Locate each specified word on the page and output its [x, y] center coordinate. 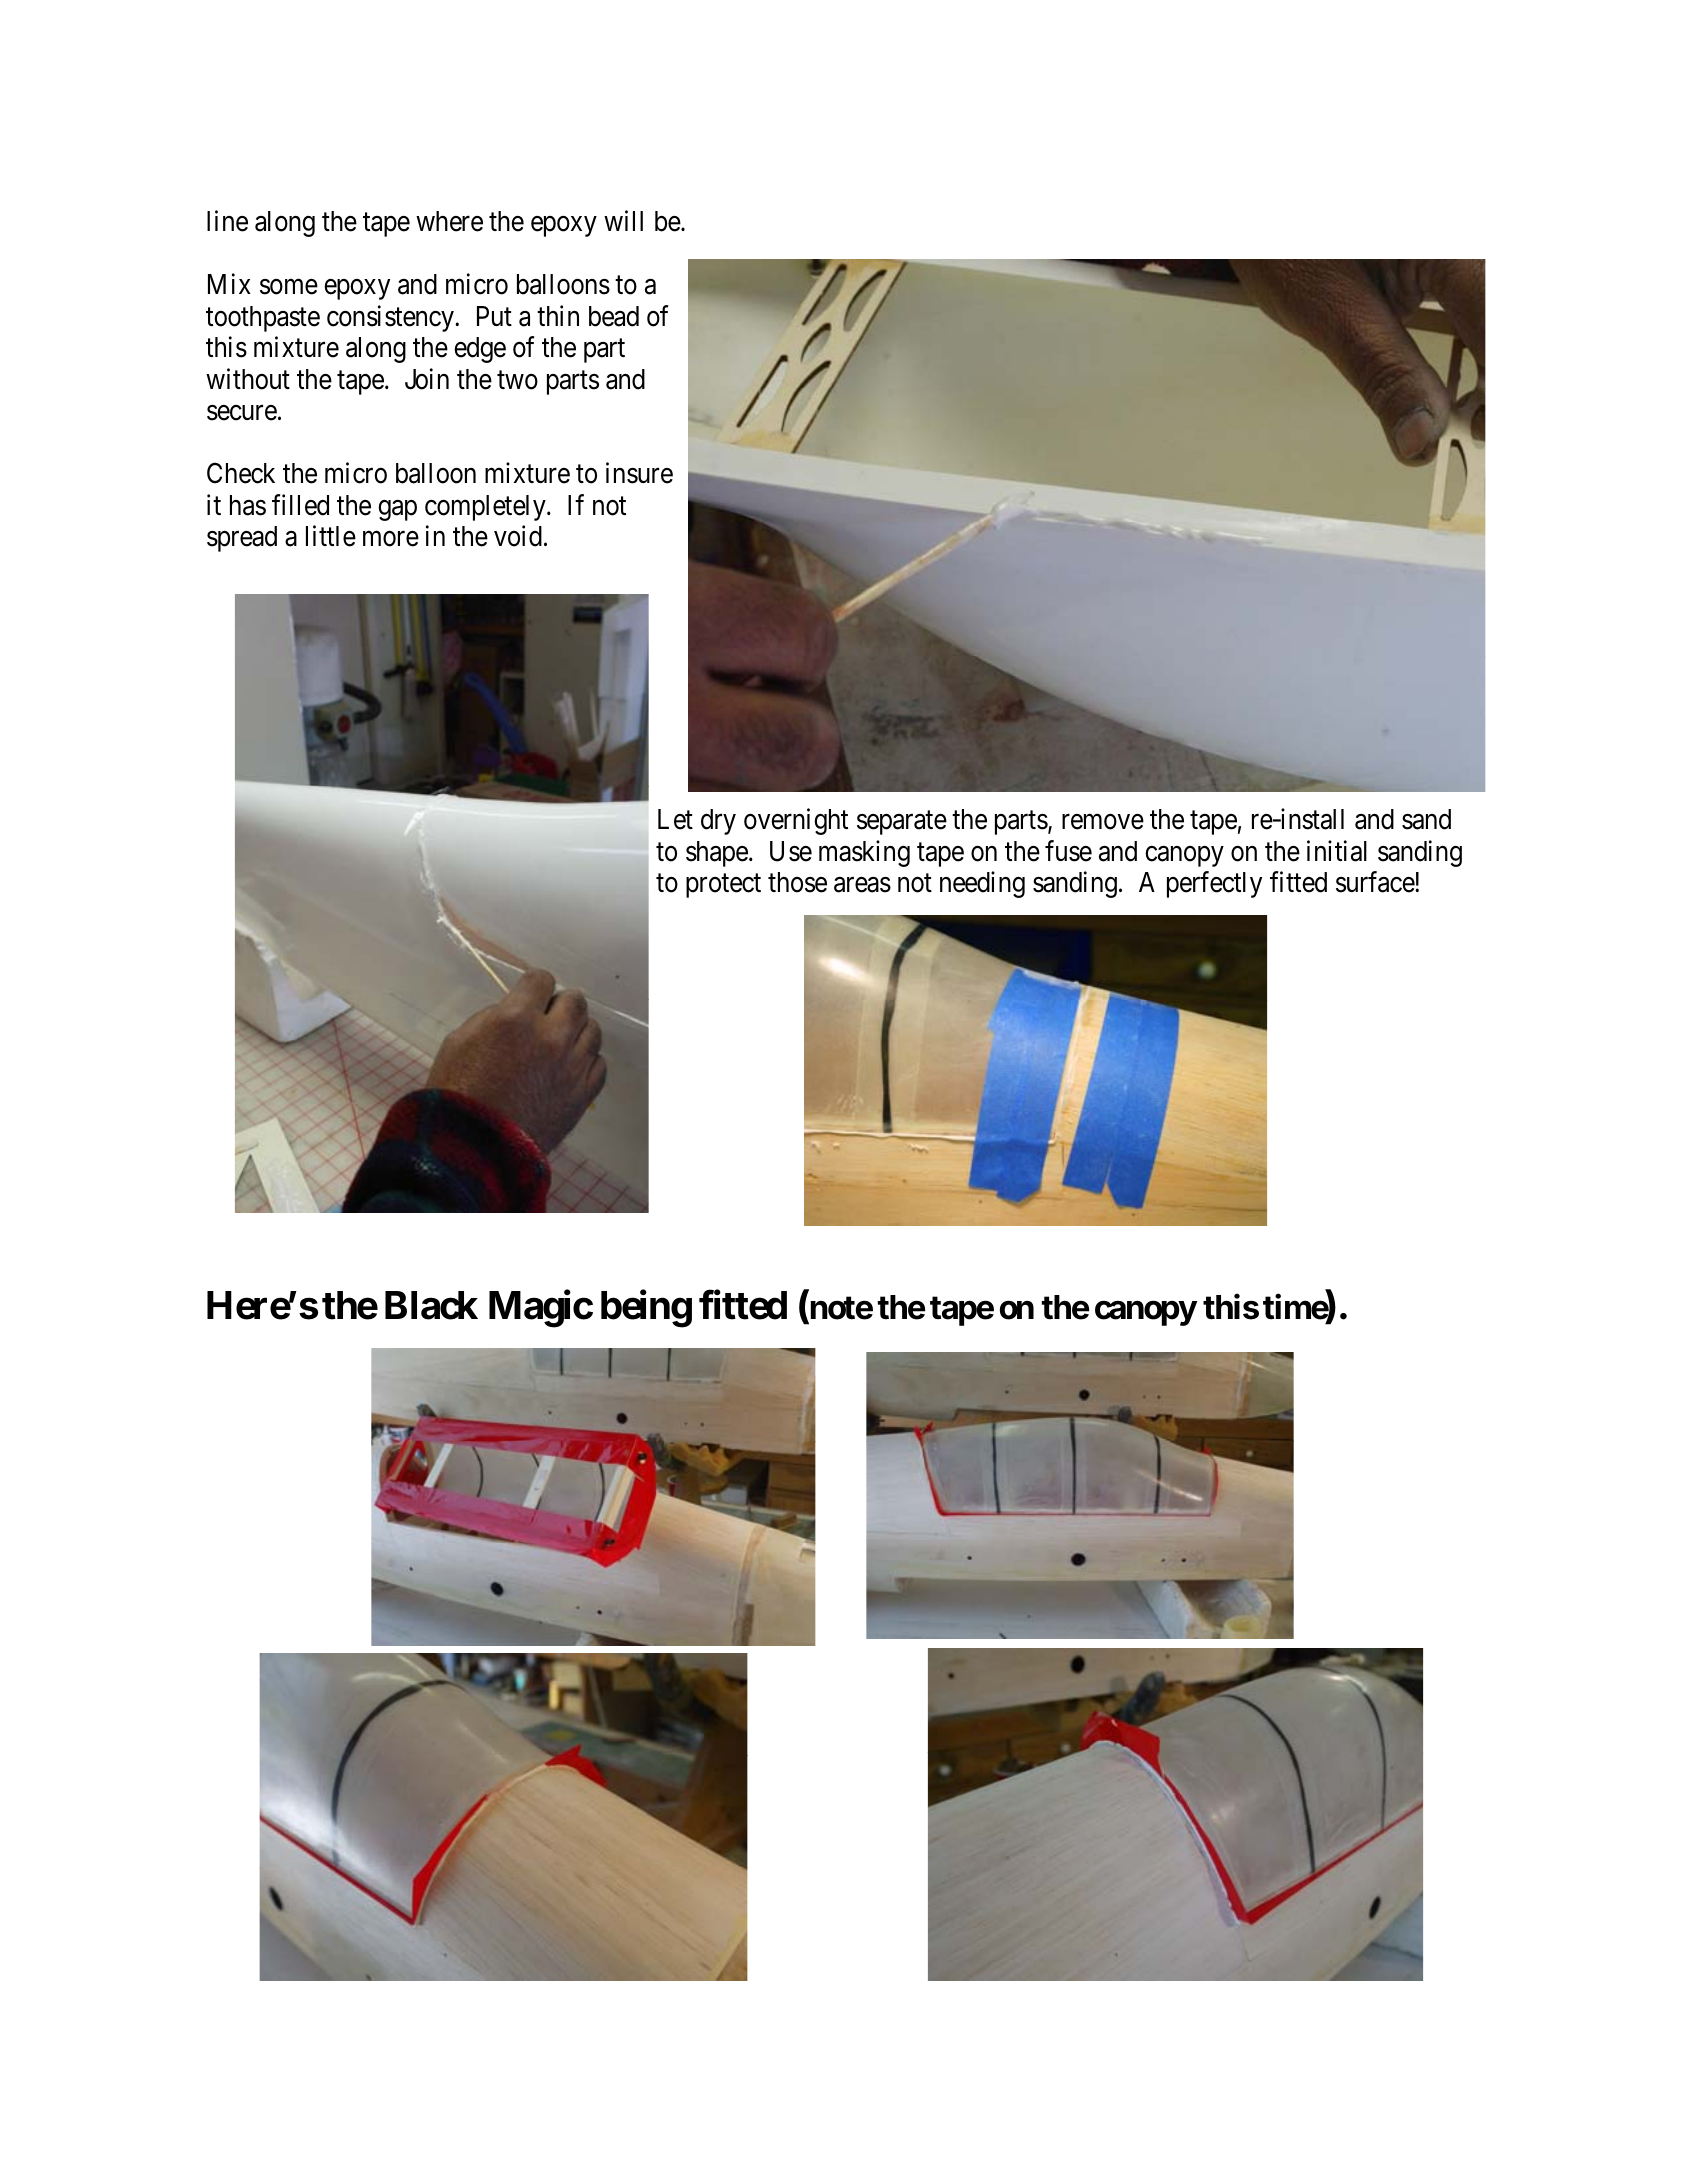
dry [718, 822]
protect [723, 886]
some [289, 287]
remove [1103, 822]
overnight [796, 822]
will [623, 221]
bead [614, 316]
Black [431, 1305]
